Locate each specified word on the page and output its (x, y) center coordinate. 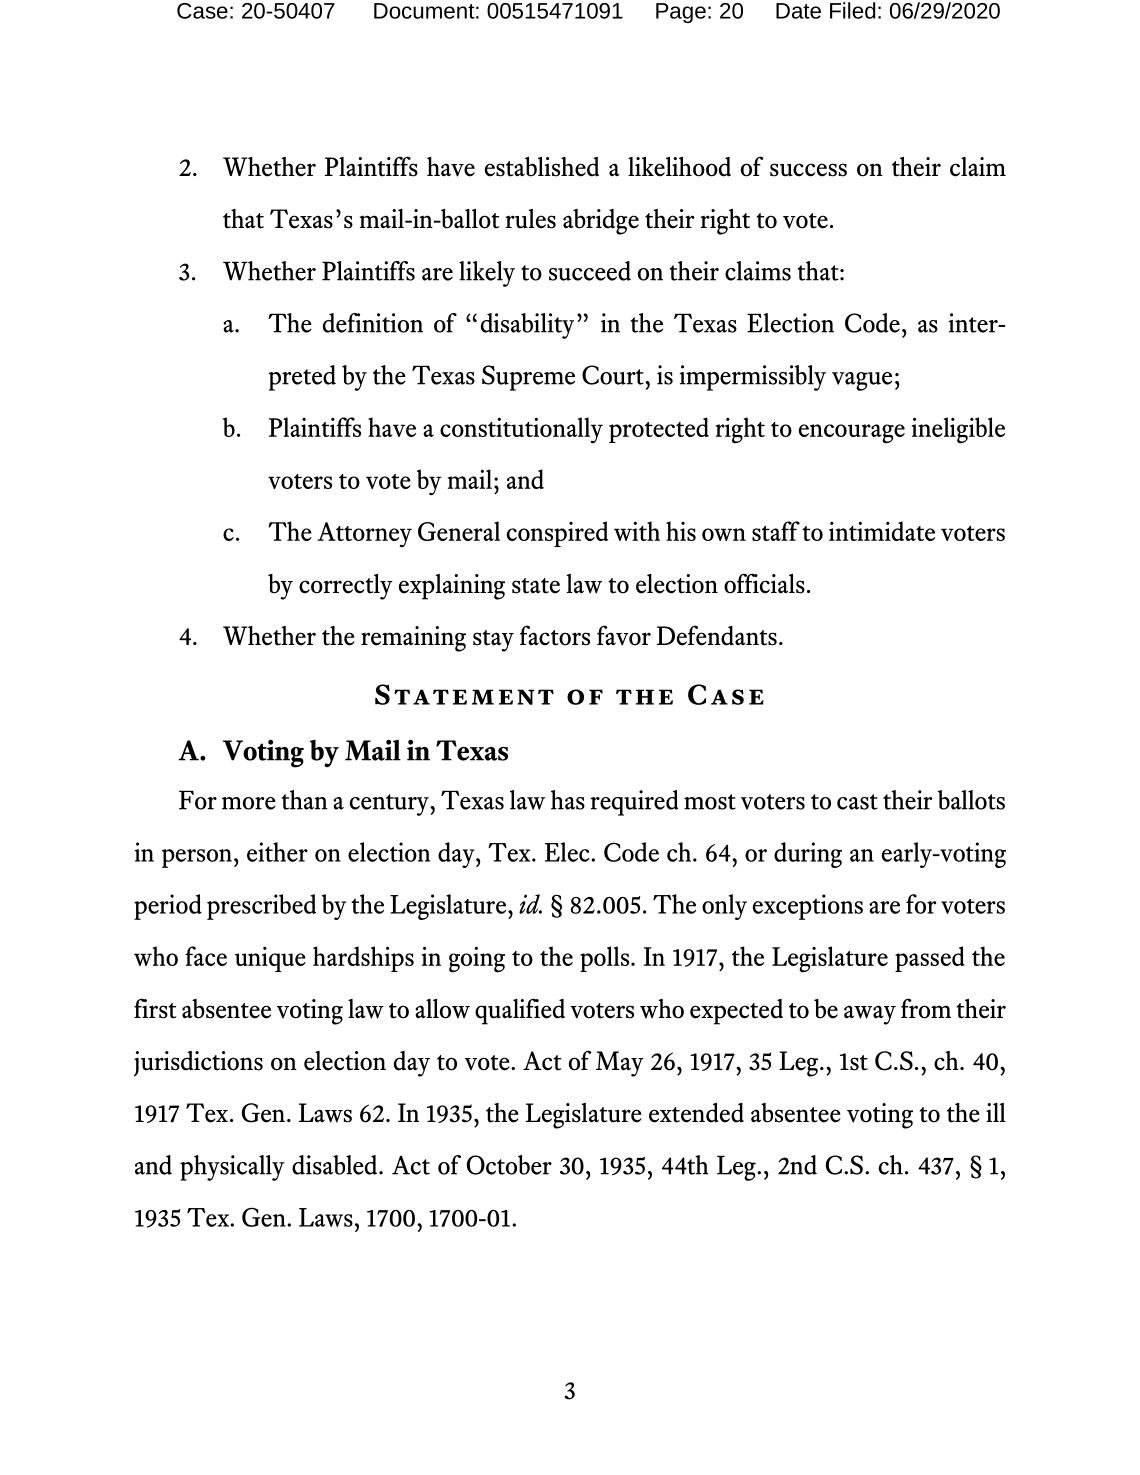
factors (555, 635)
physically (232, 1168)
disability (527, 326)
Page (681, 13)
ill (996, 1112)
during (808, 855)
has (568, 800)
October (509, 1165)
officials (764, 583)
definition (373, 323)
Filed (853, 10)
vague (862, 381)
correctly (346, 587)
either (277, 852)
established (542, 167)
